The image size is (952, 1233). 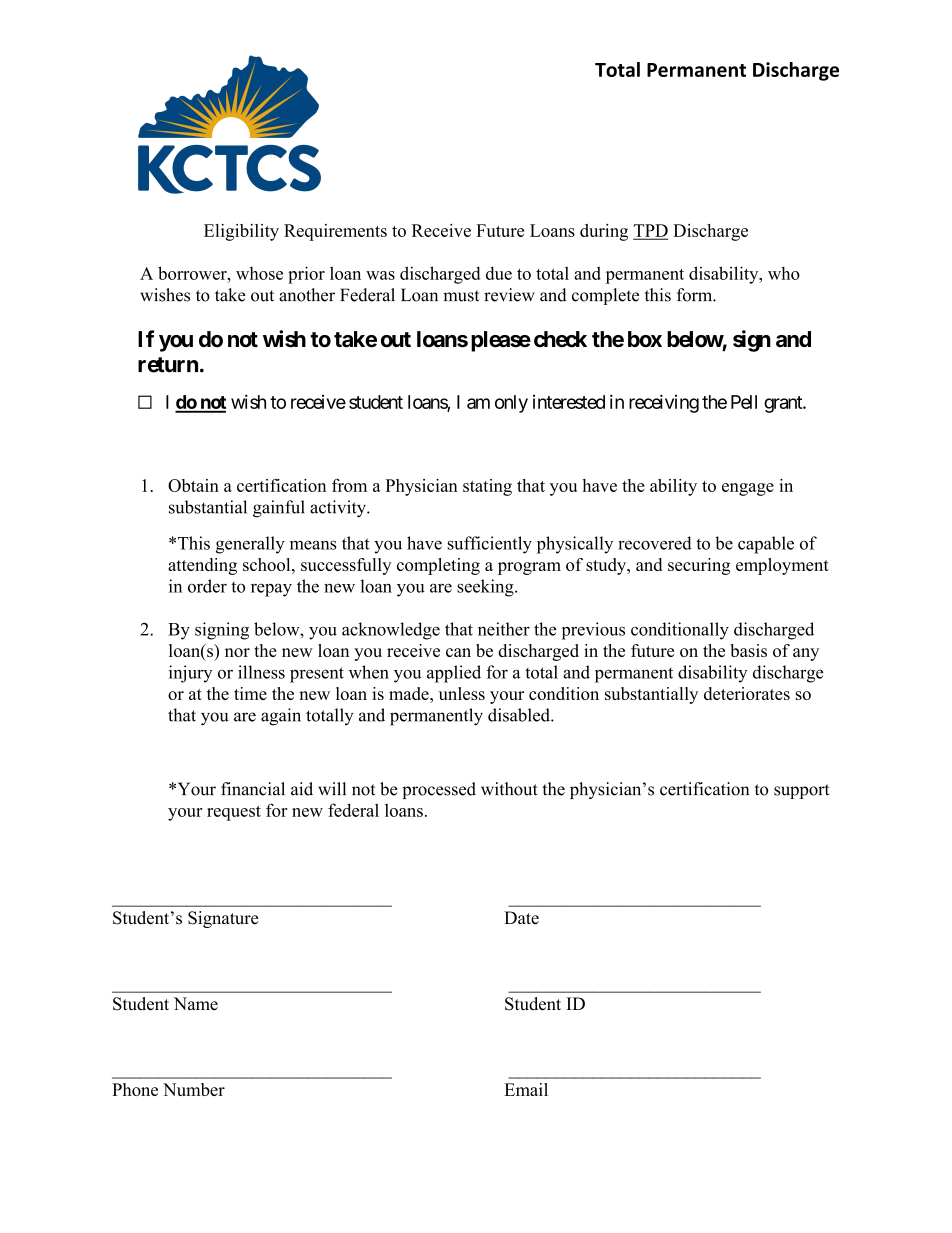 What do you see at coordinates (650, 231) in the image?
I see `TPD` at bounding box center [650, 231].
